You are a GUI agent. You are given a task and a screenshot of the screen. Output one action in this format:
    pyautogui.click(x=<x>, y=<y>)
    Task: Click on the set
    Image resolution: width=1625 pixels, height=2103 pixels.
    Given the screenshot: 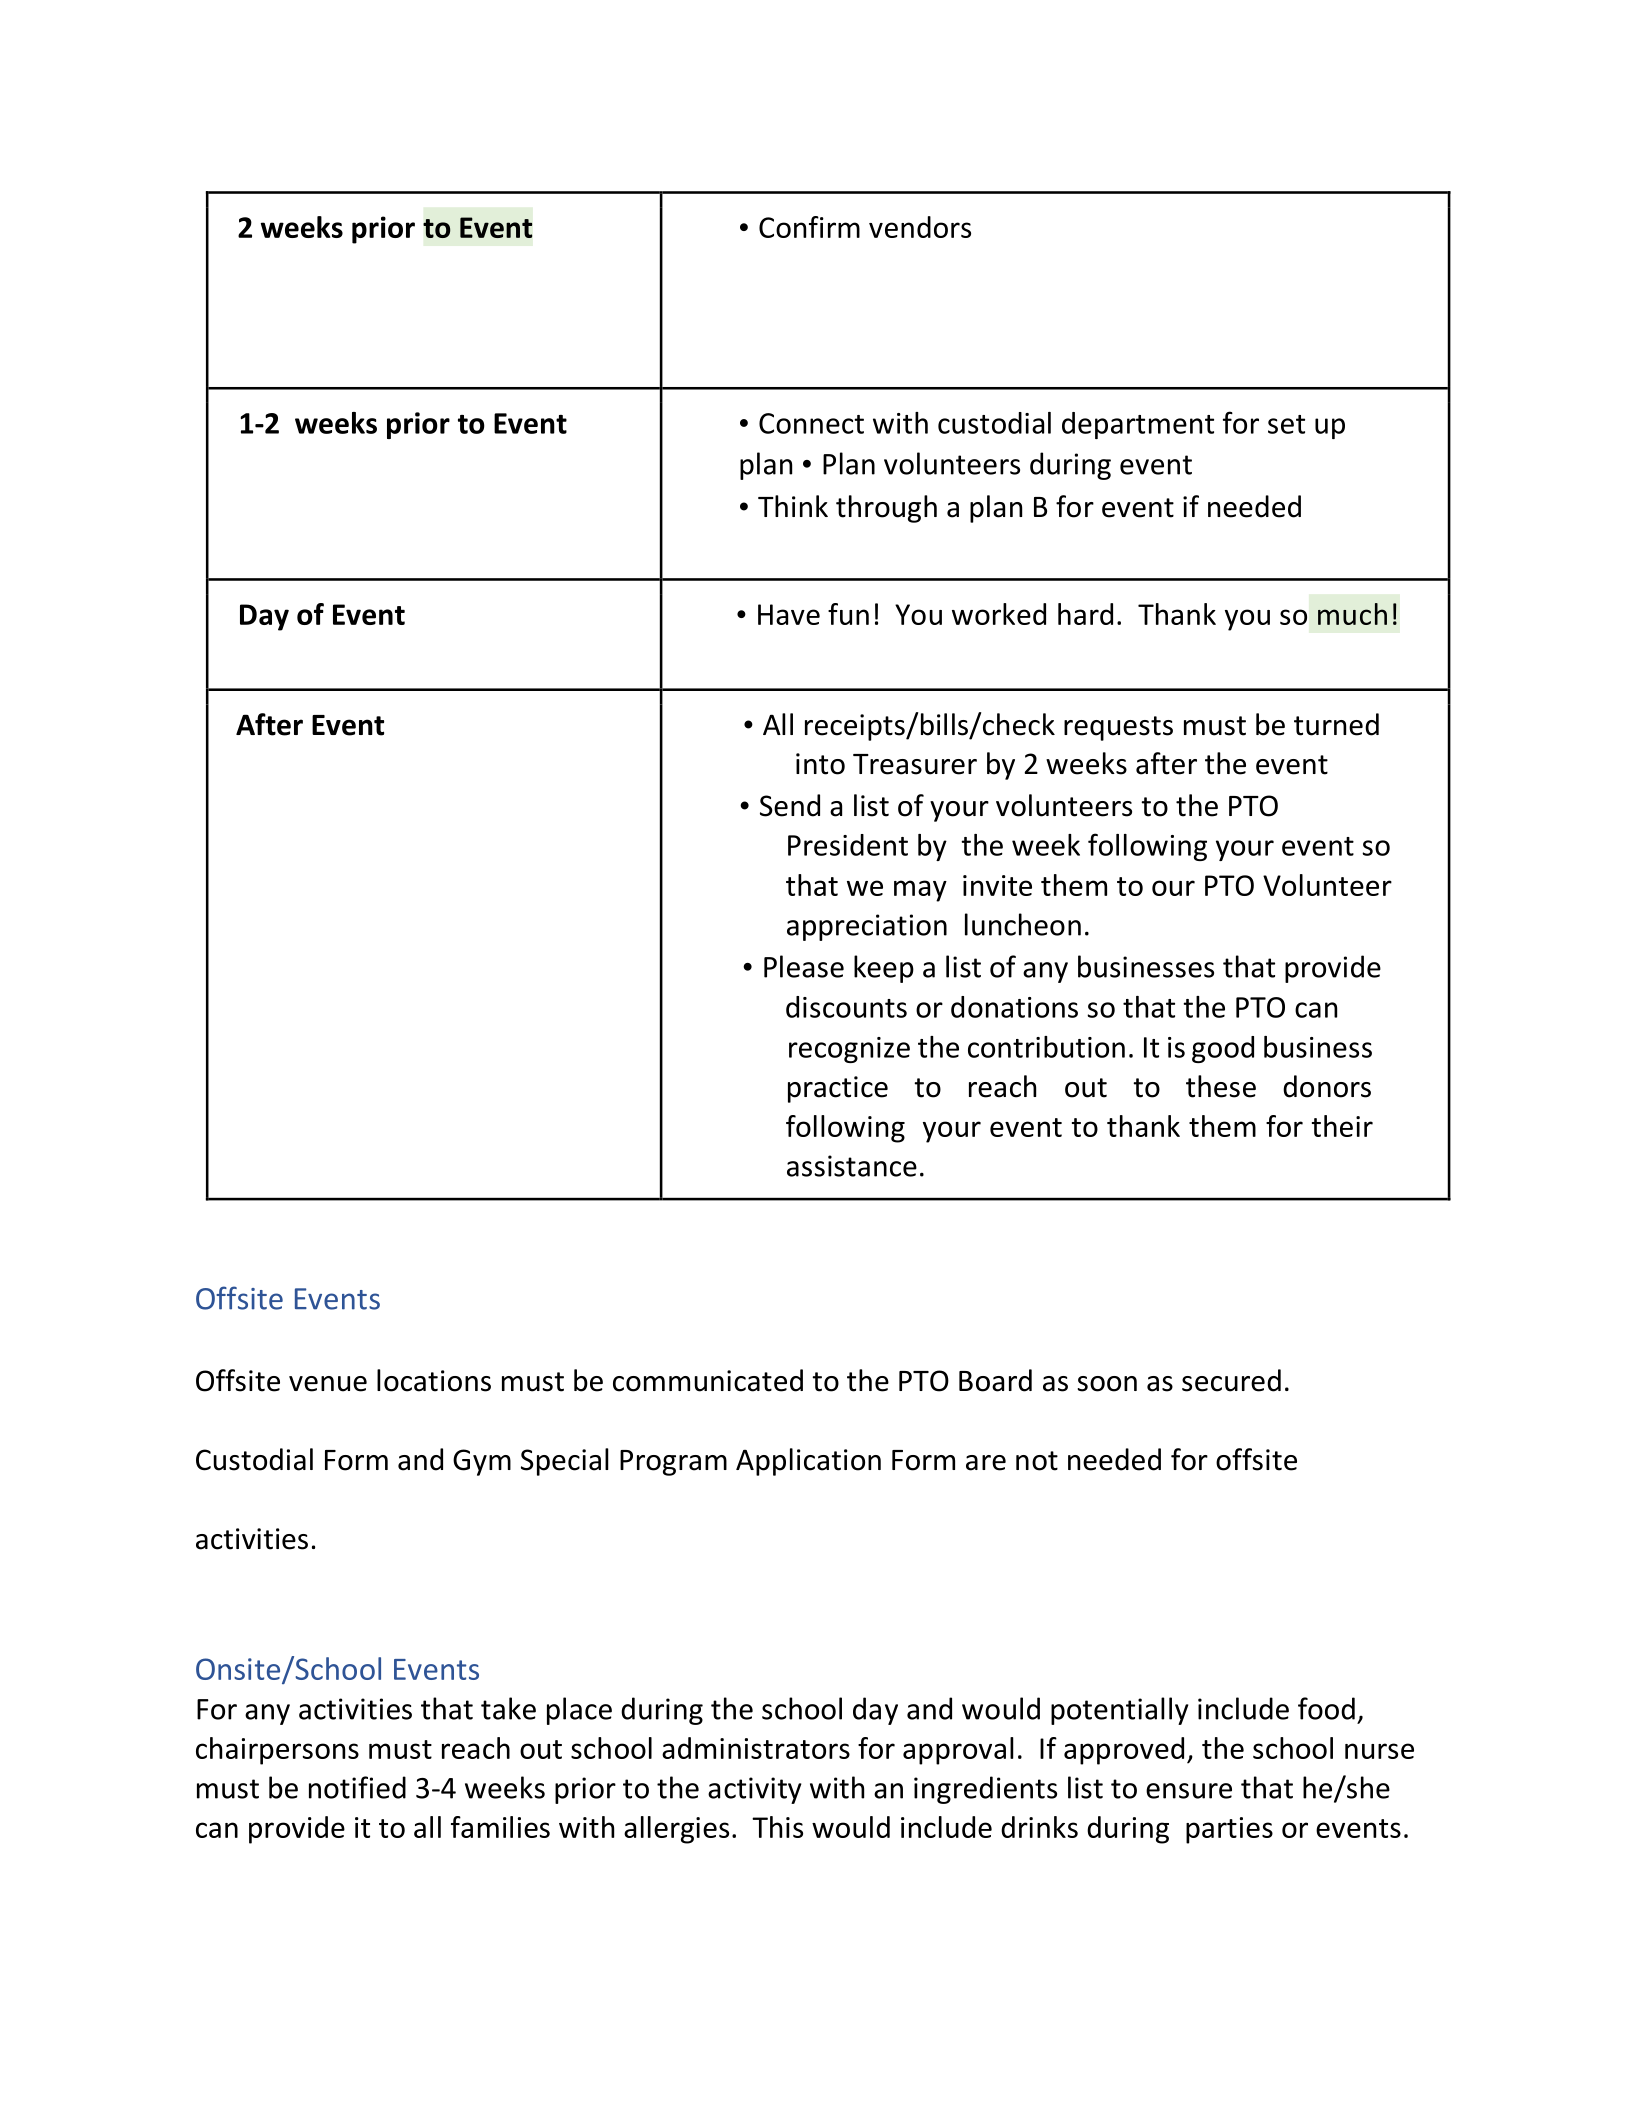 What is the action you would take?
    pyautogui.click(x=1286, y=424)
